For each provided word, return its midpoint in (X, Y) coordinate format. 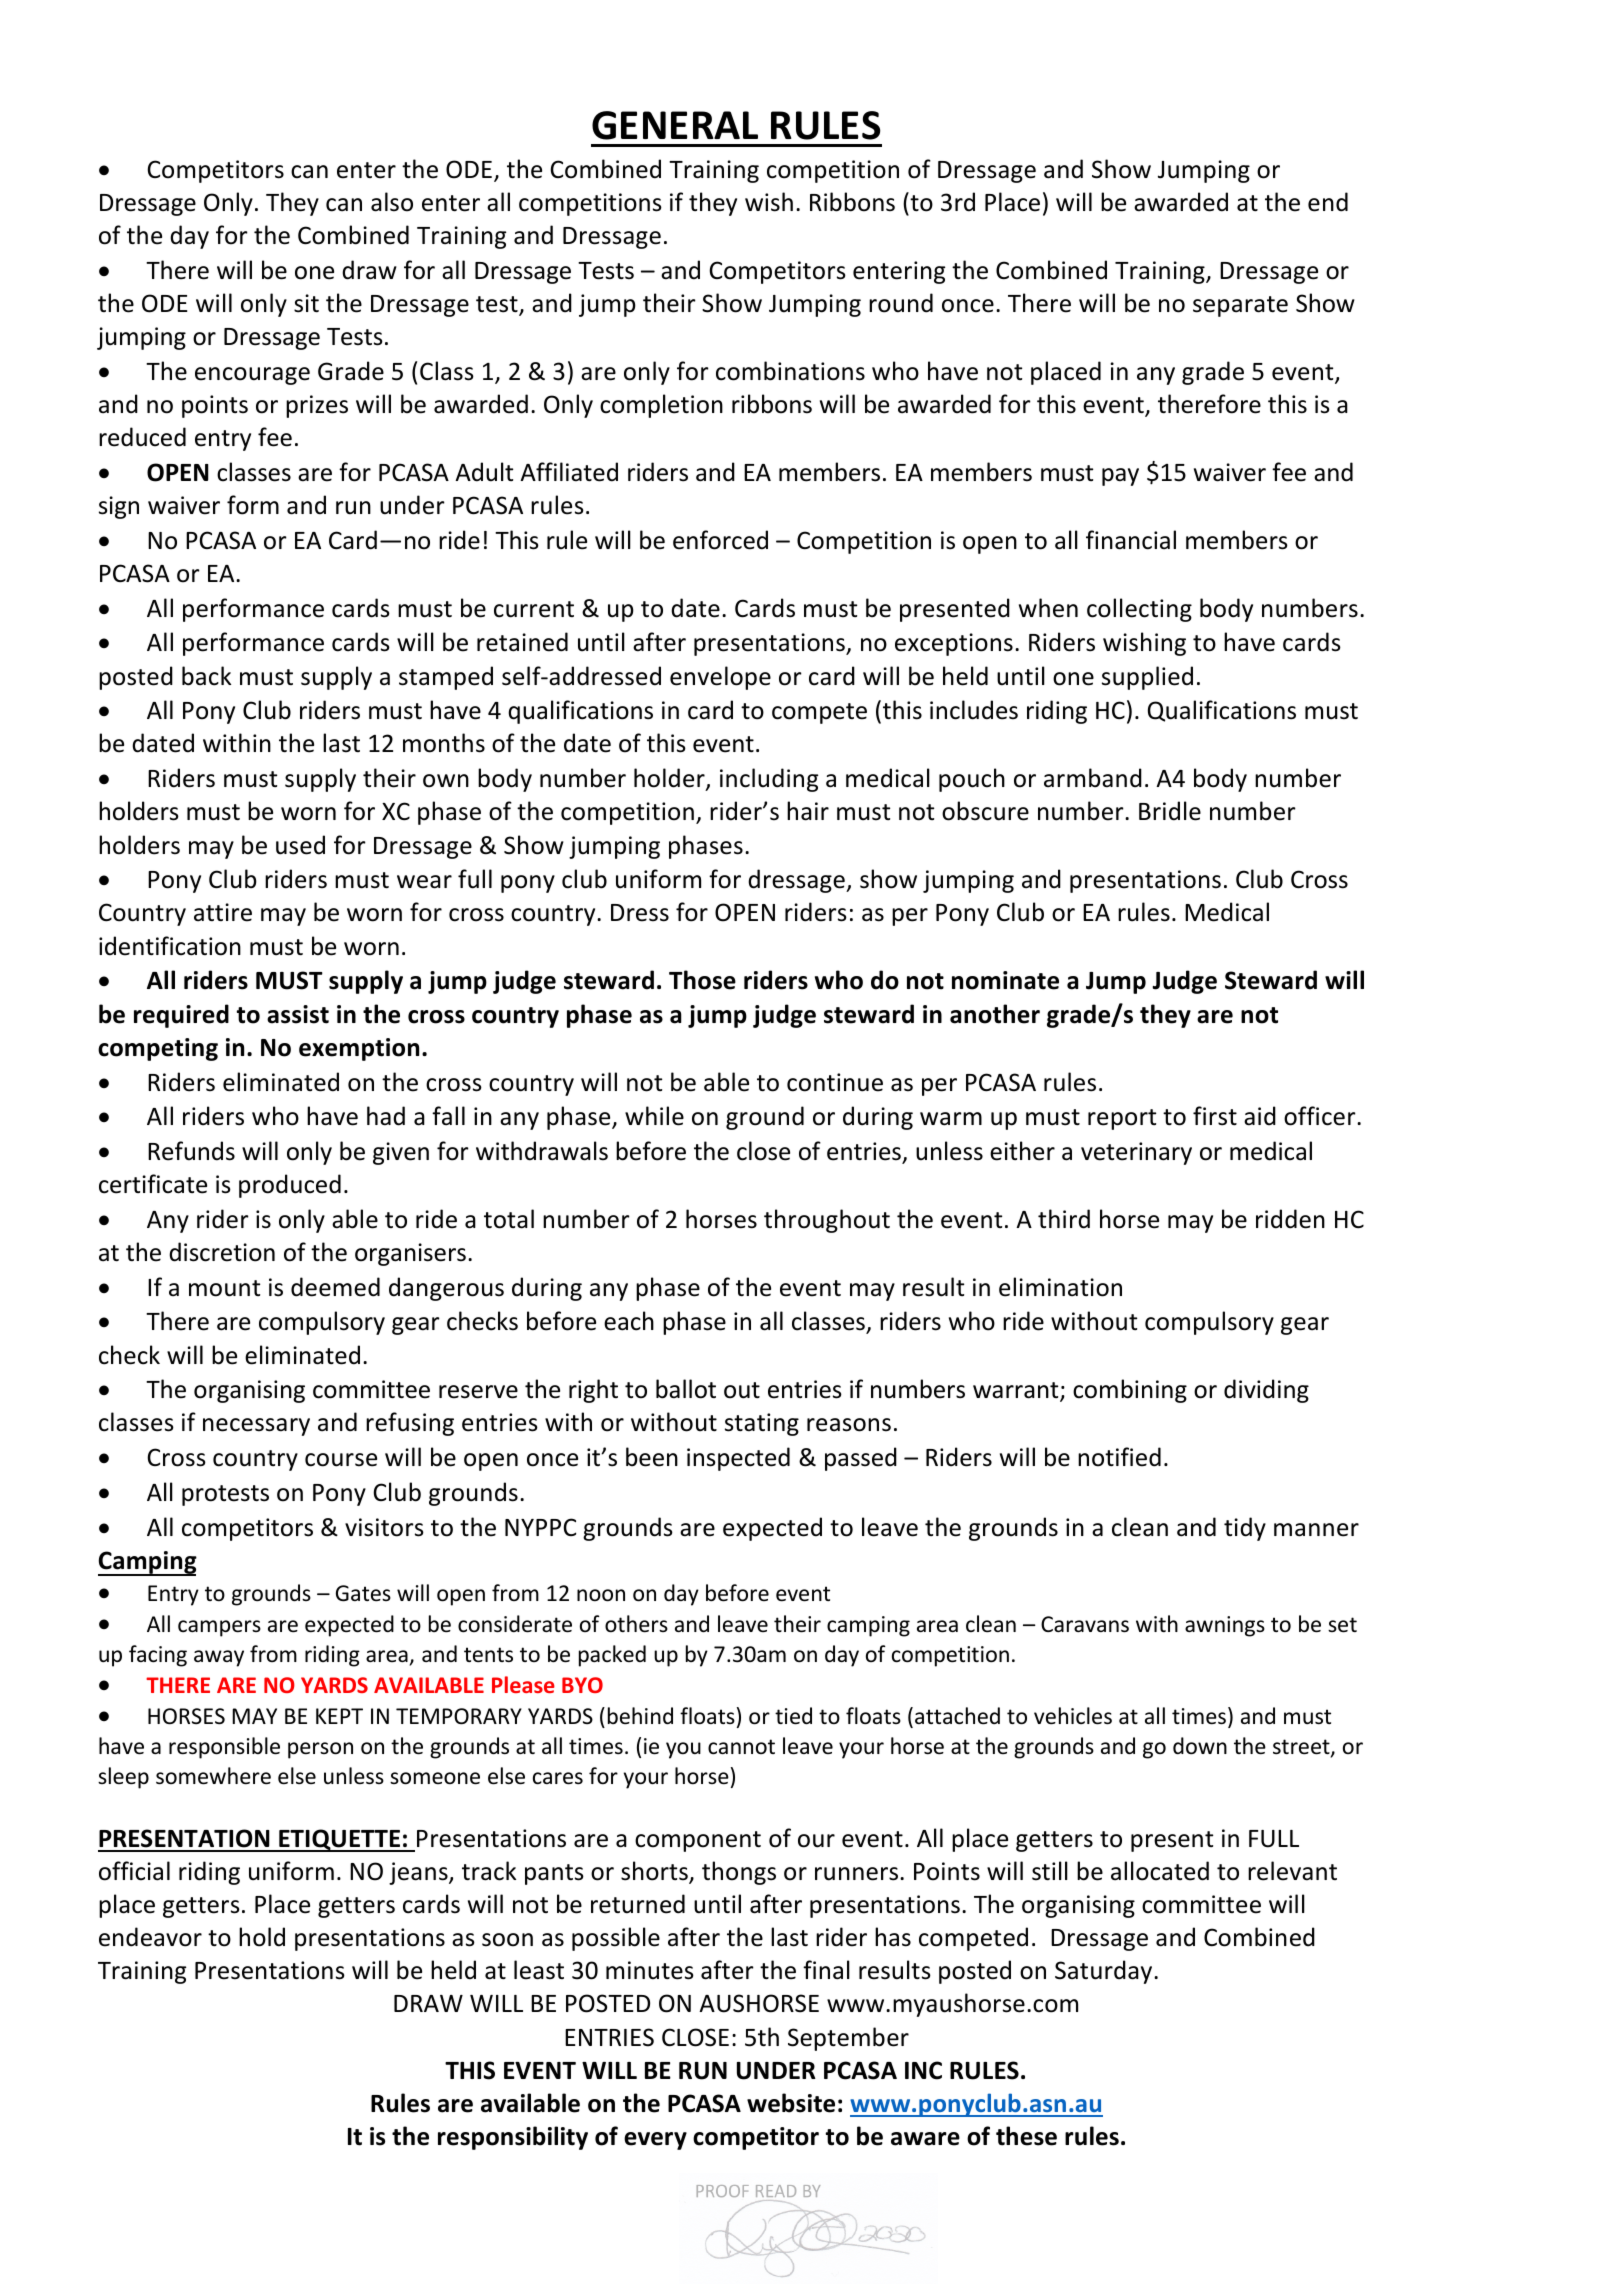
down (1200, 1746)
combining (1130, 1391)
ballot (686, 1389)
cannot (741, 1747)
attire (223, 912)
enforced (720, 540)
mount (224, 1288)
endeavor (150, 1937)
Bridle (1170, 811)
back (206, 676)
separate (1240, 306)
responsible (224, 1748)
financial (1131, 540)
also (392, 202)
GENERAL (675, 125)
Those (702, 980)
